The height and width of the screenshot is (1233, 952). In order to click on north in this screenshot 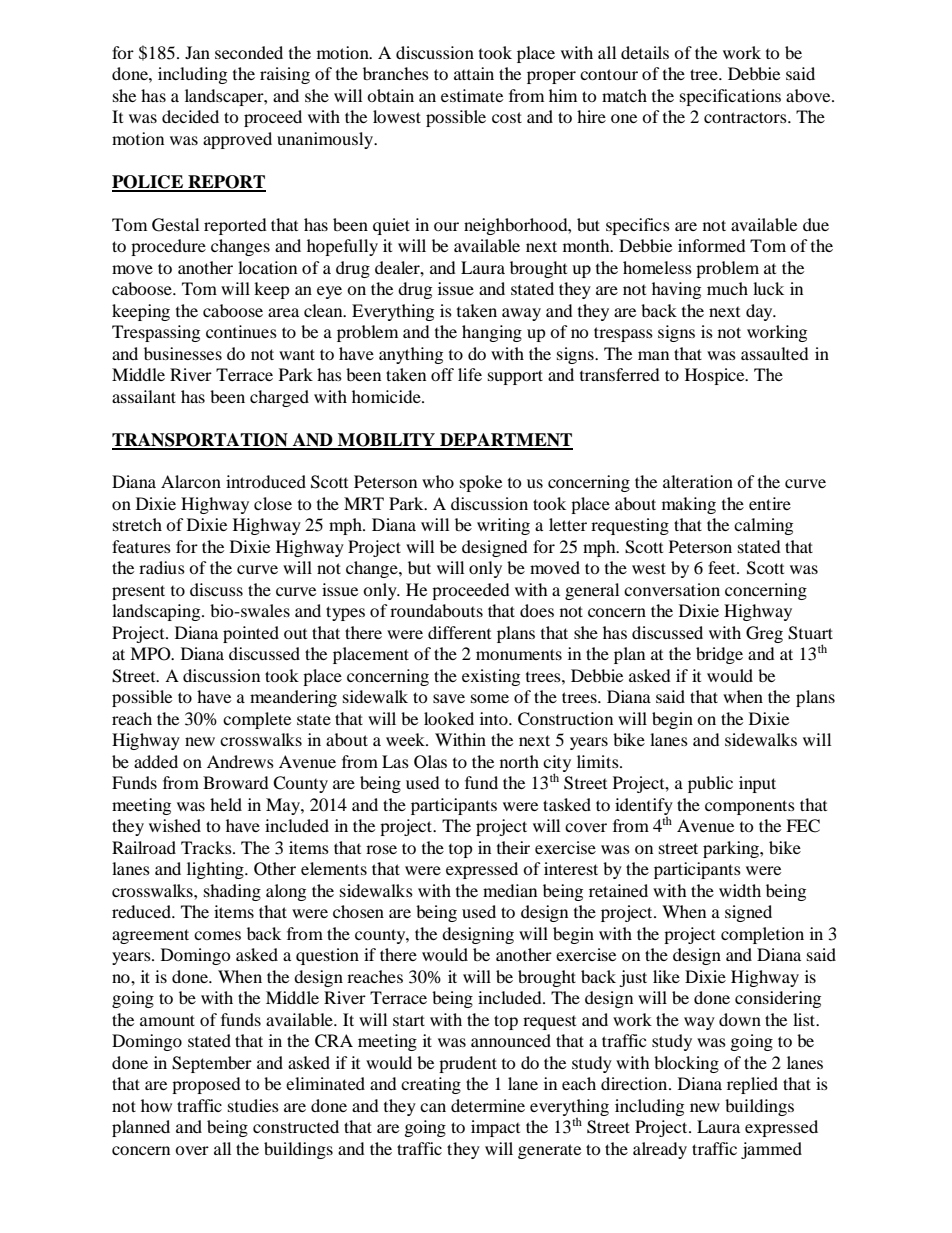, I will do `click(519, 761)`.
